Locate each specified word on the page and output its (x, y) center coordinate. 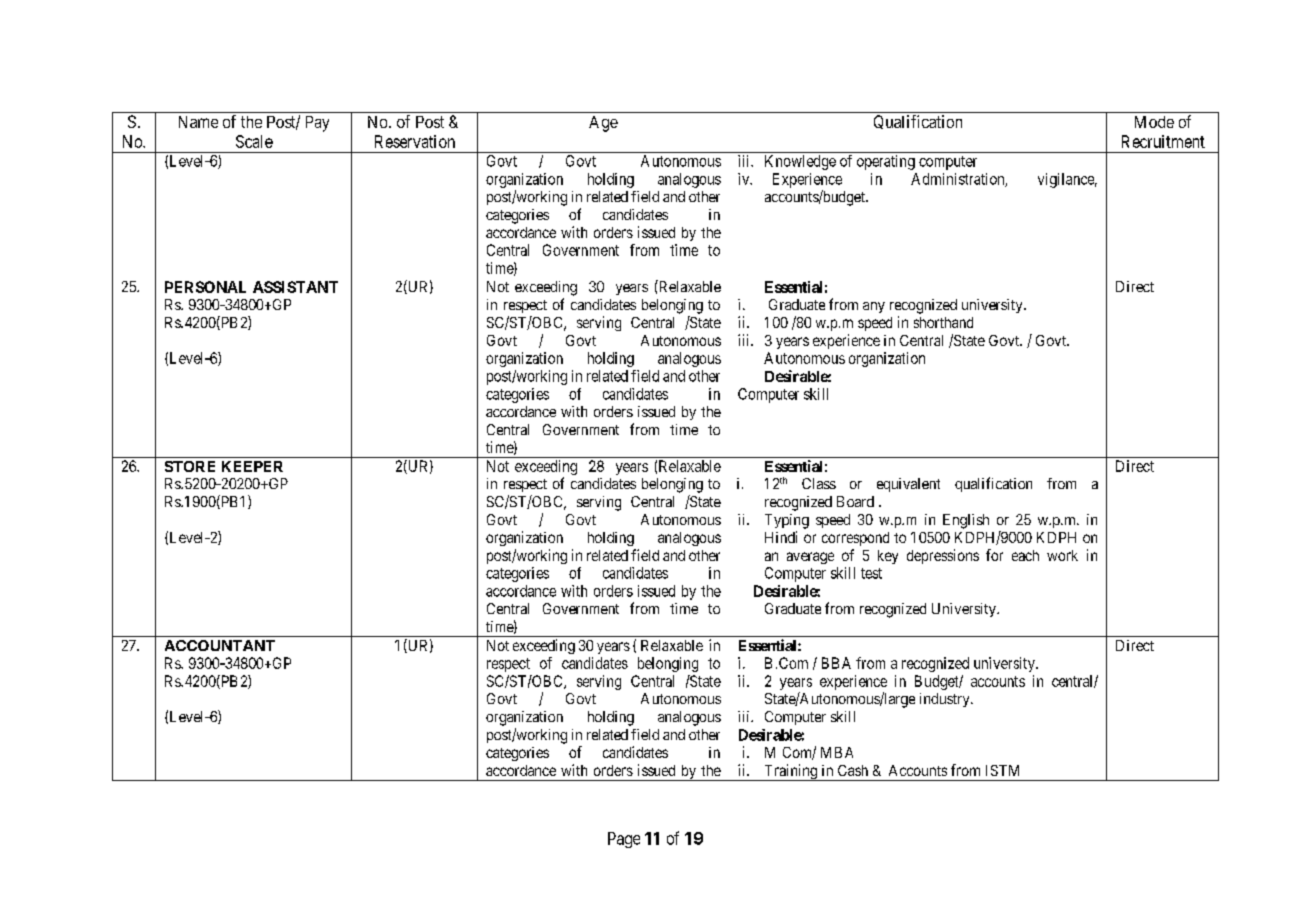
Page (624, 840)
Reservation (415, 141)
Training (790, 772)
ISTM (1002, 770)
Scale (254, 141)
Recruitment (1163, 141)
